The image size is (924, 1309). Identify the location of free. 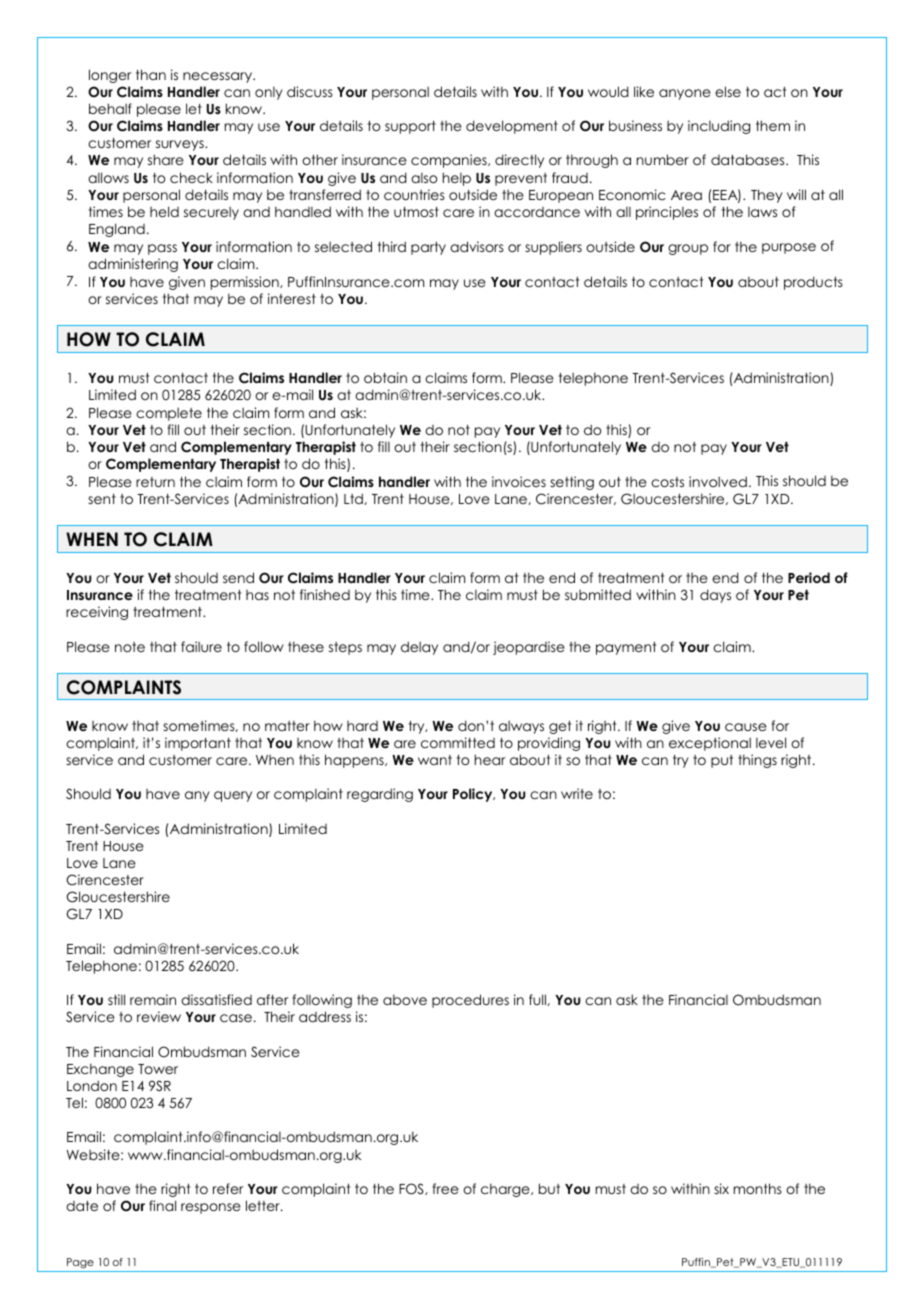
(445, 1188).
